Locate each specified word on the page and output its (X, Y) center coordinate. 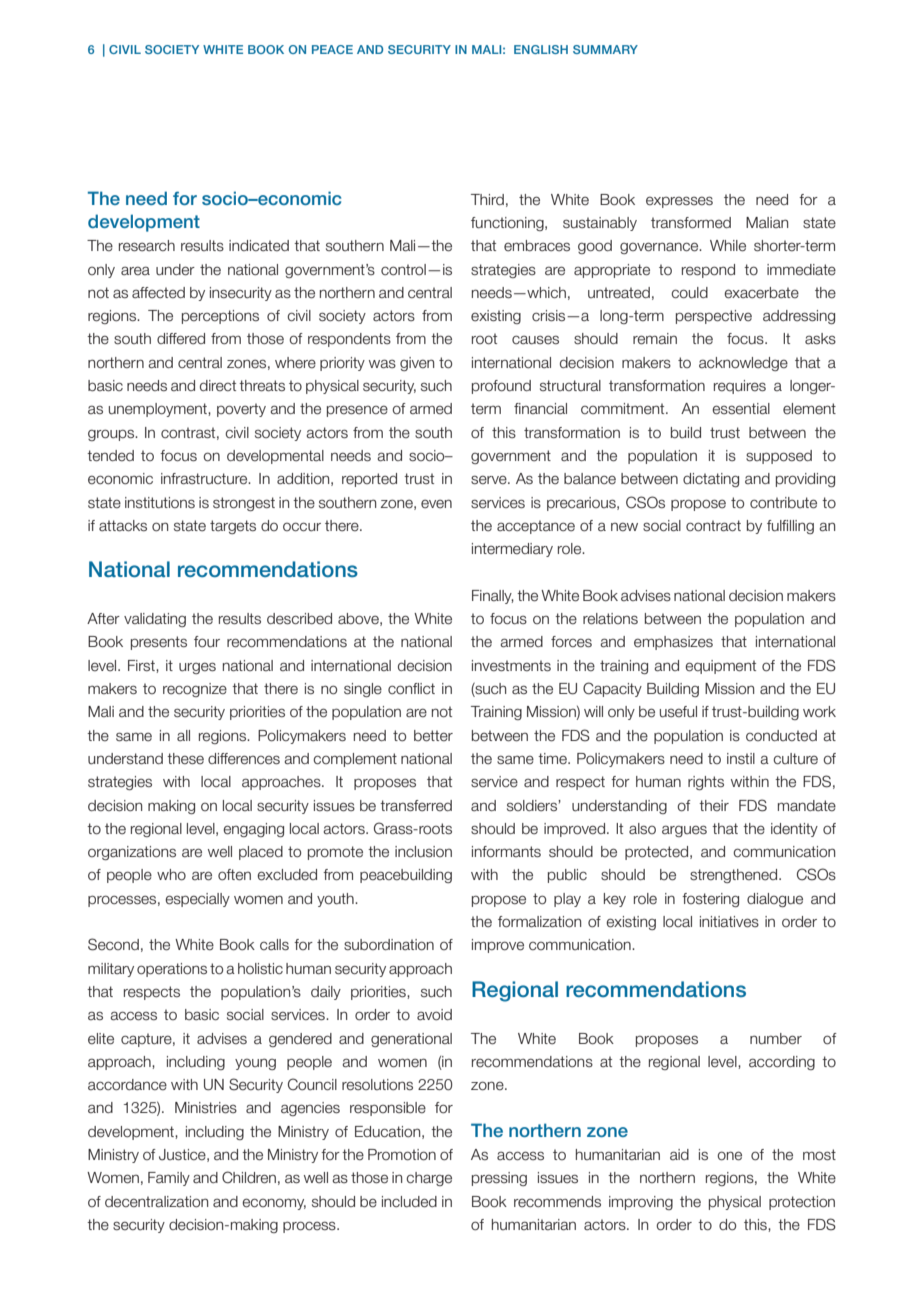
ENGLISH (541, 49)
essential (741, 409)
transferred (416, 806)
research (147, 246)
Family (169, 1179)
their (714, 806)
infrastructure (205, 479)
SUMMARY (605, 49)
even (436, 504)
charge (429, 1179)
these (185, 759)
